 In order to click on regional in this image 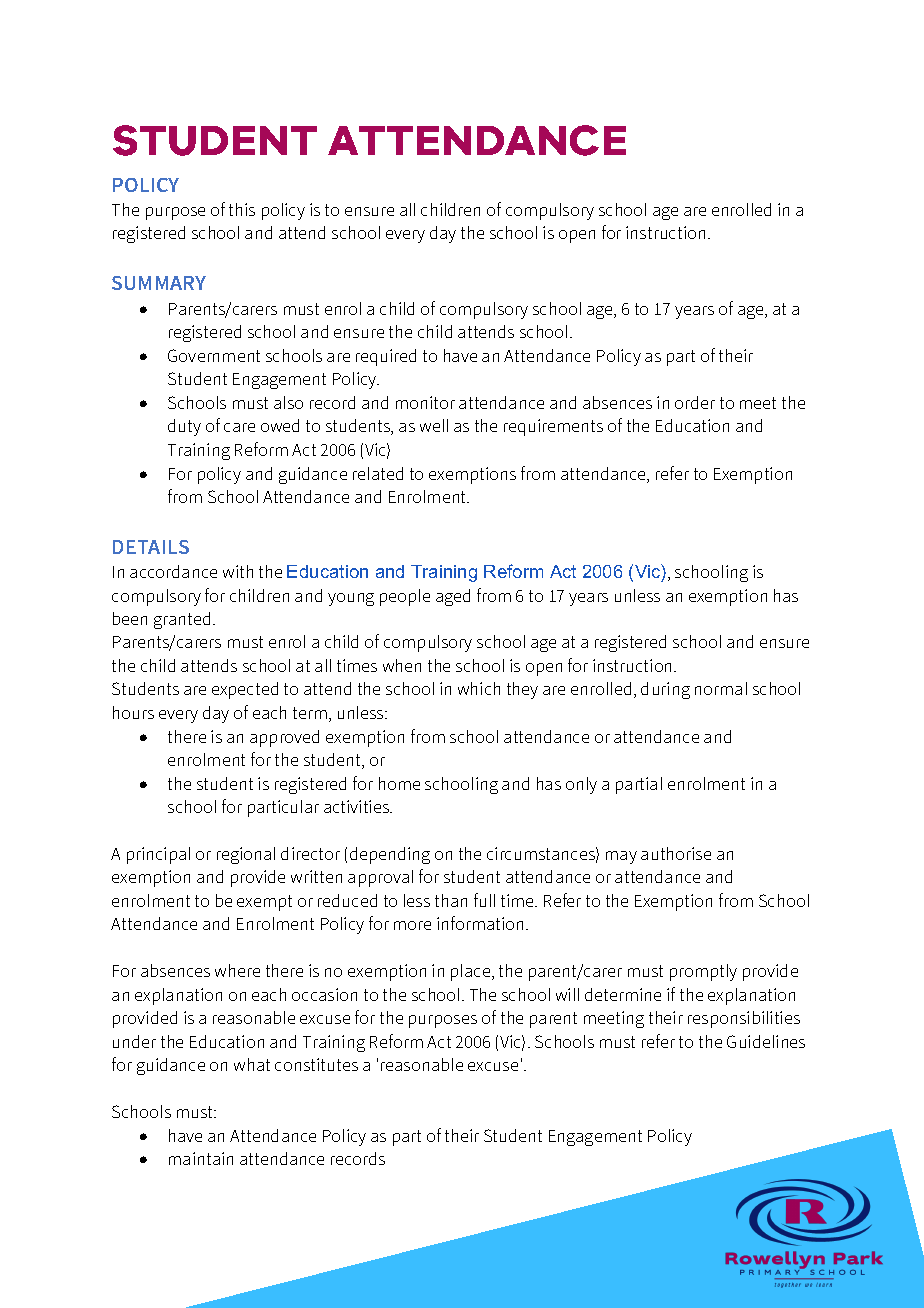, I will do `click(246, 855)`.
